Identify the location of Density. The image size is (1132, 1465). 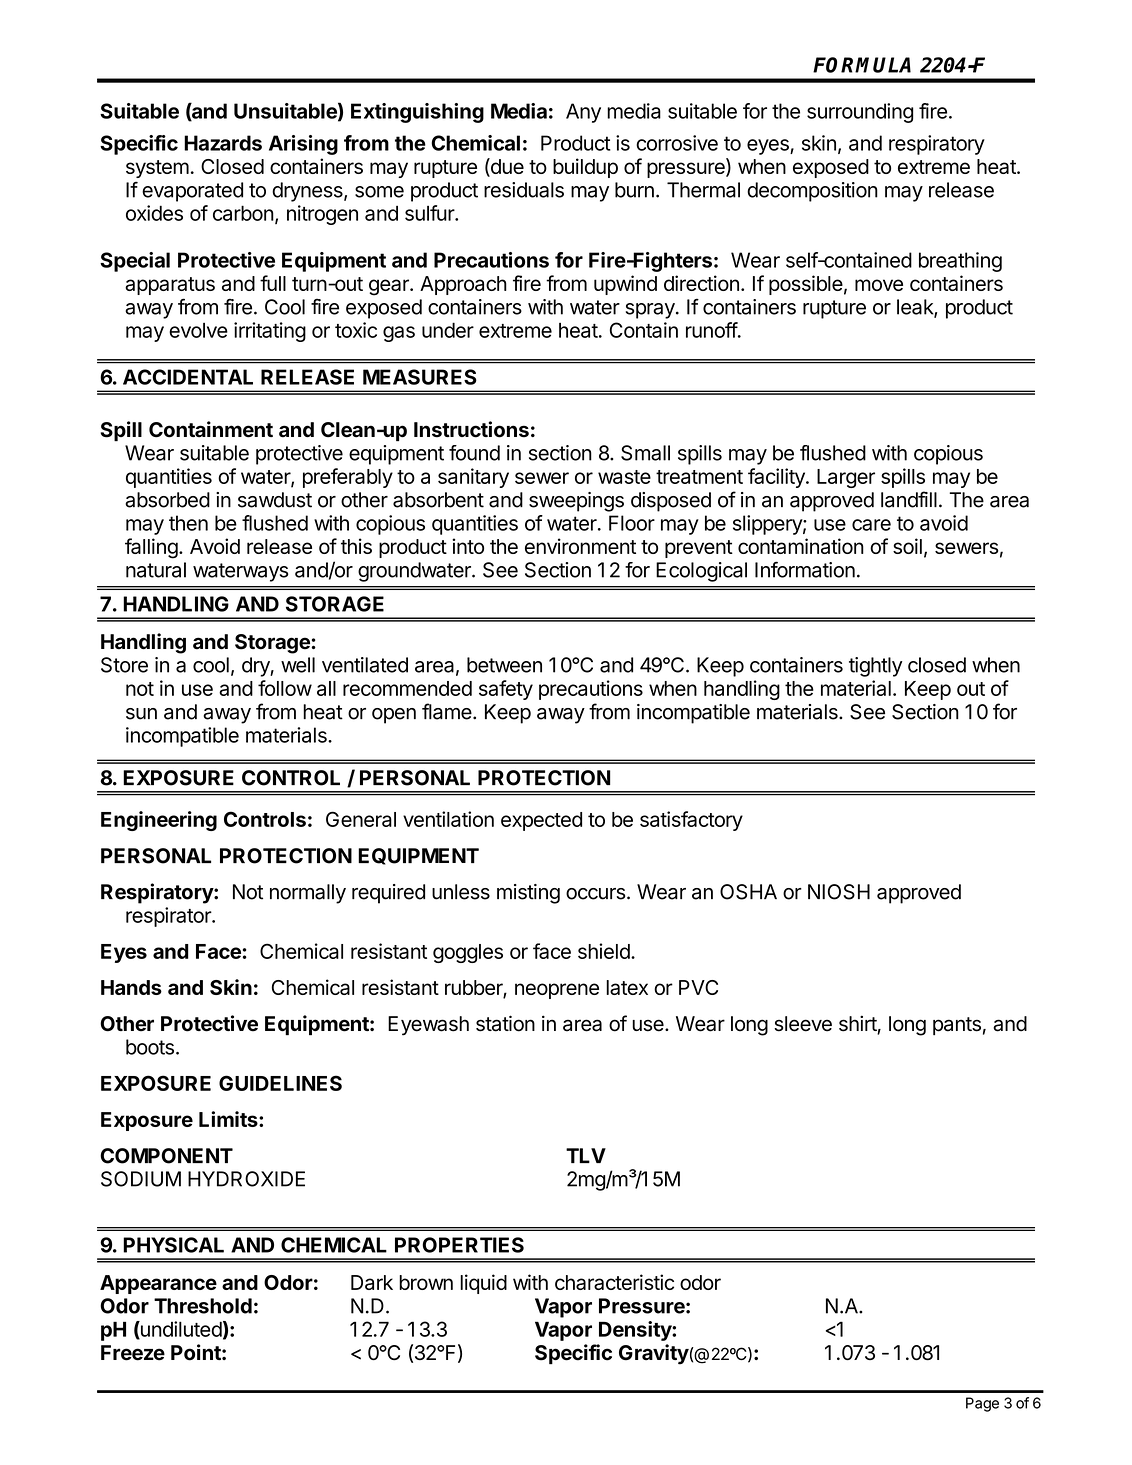
(636, 1331).
